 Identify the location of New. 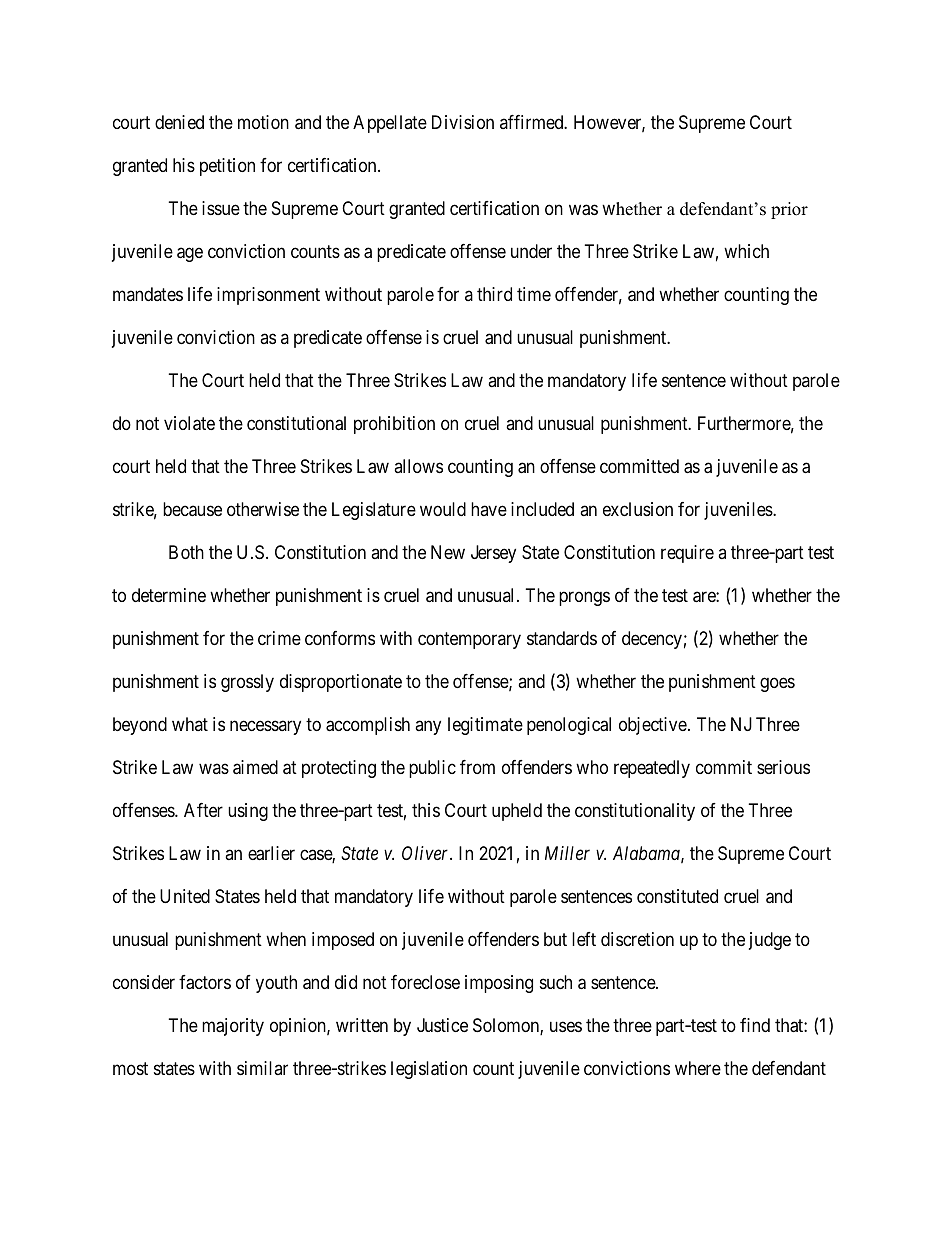
(448, 552).
